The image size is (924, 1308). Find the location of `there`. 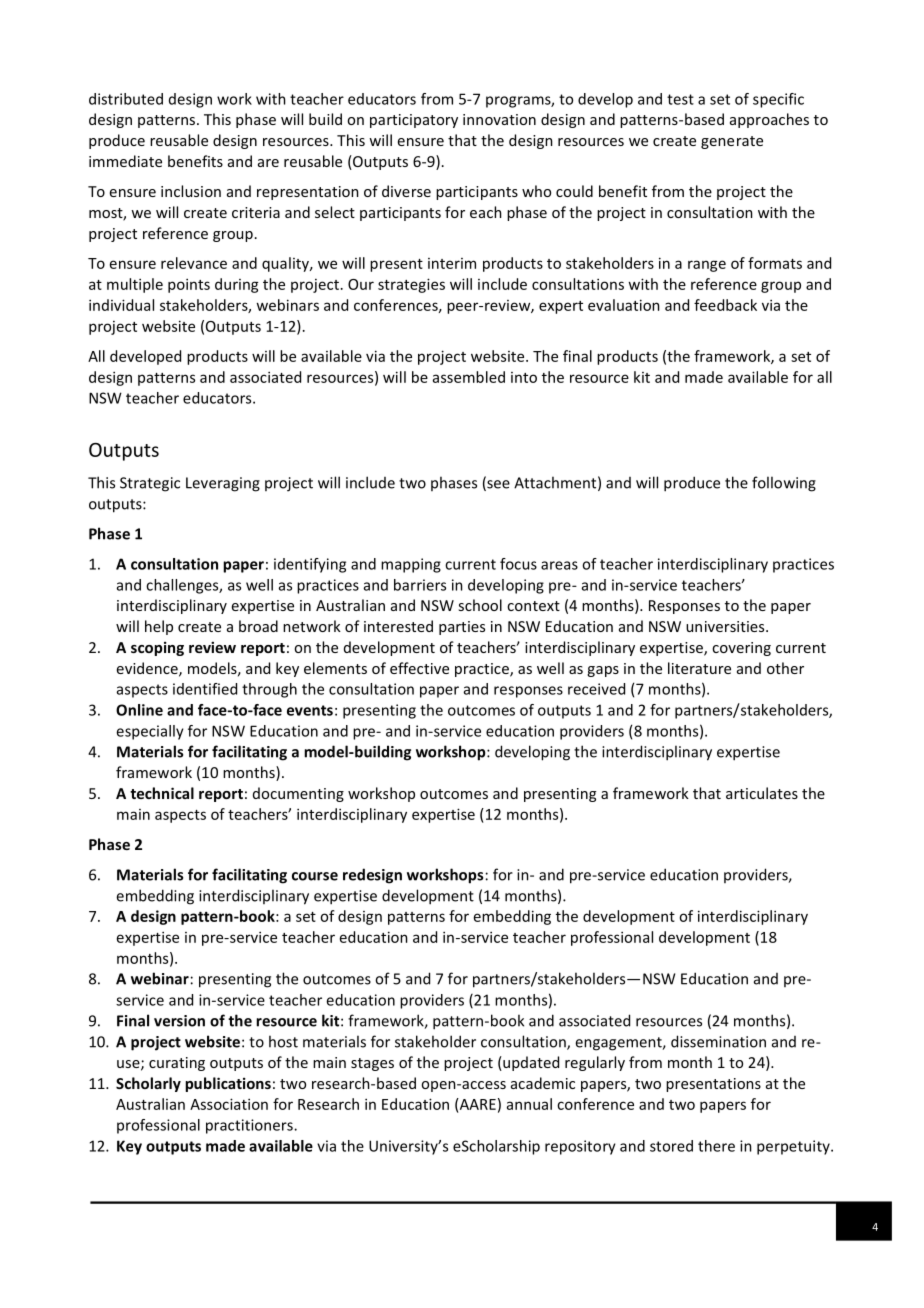

there is located at coordinates (716, 1146).
